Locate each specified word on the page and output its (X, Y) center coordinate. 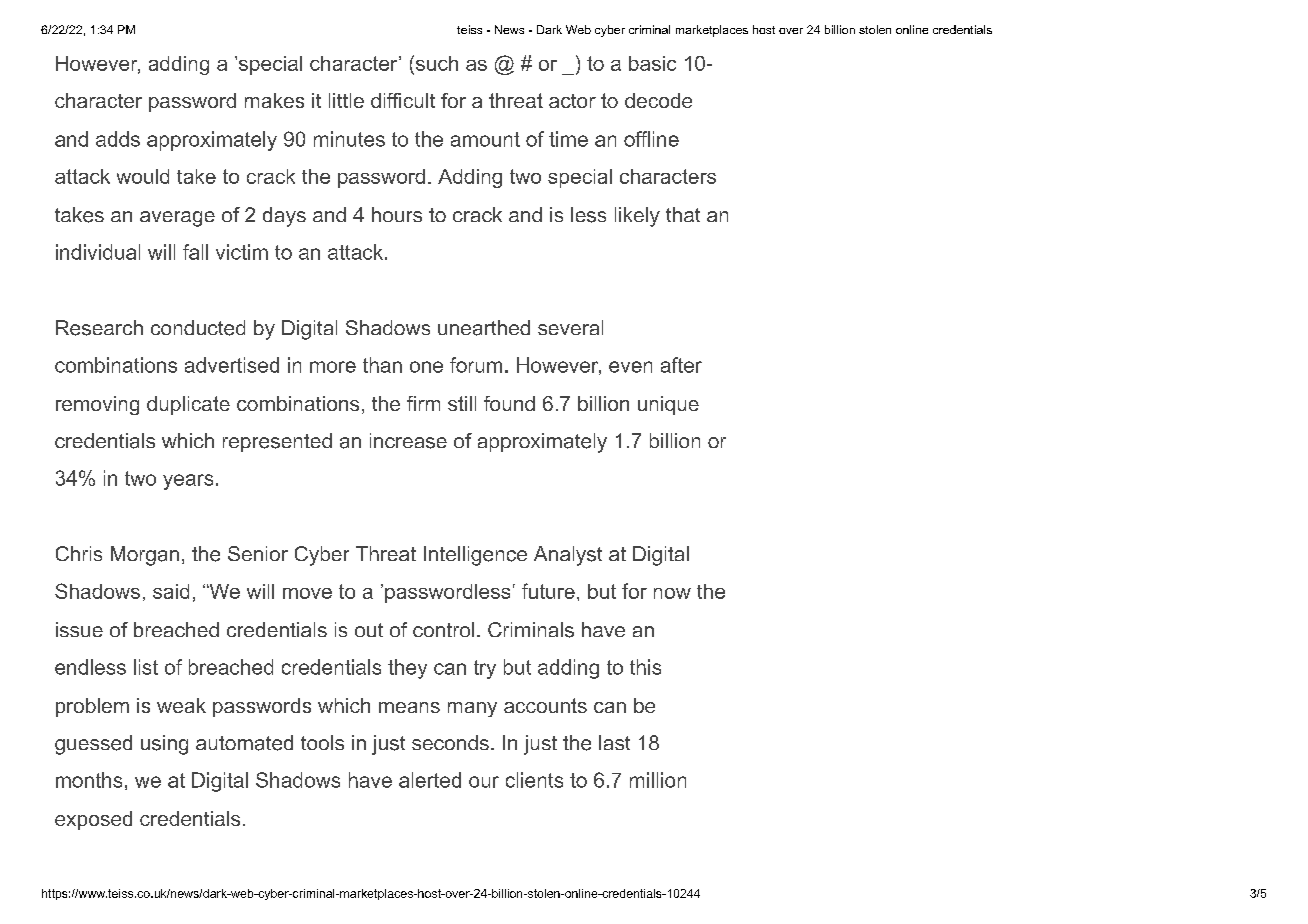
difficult (403, 100)
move (307, 593)
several (570, 327)
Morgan (145, 556)
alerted (430, 780)
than (382, 365)
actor (572, 101)
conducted (198, 328)
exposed (93, 820)
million (658, 780)
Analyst (568, 556)
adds (118, 139)
